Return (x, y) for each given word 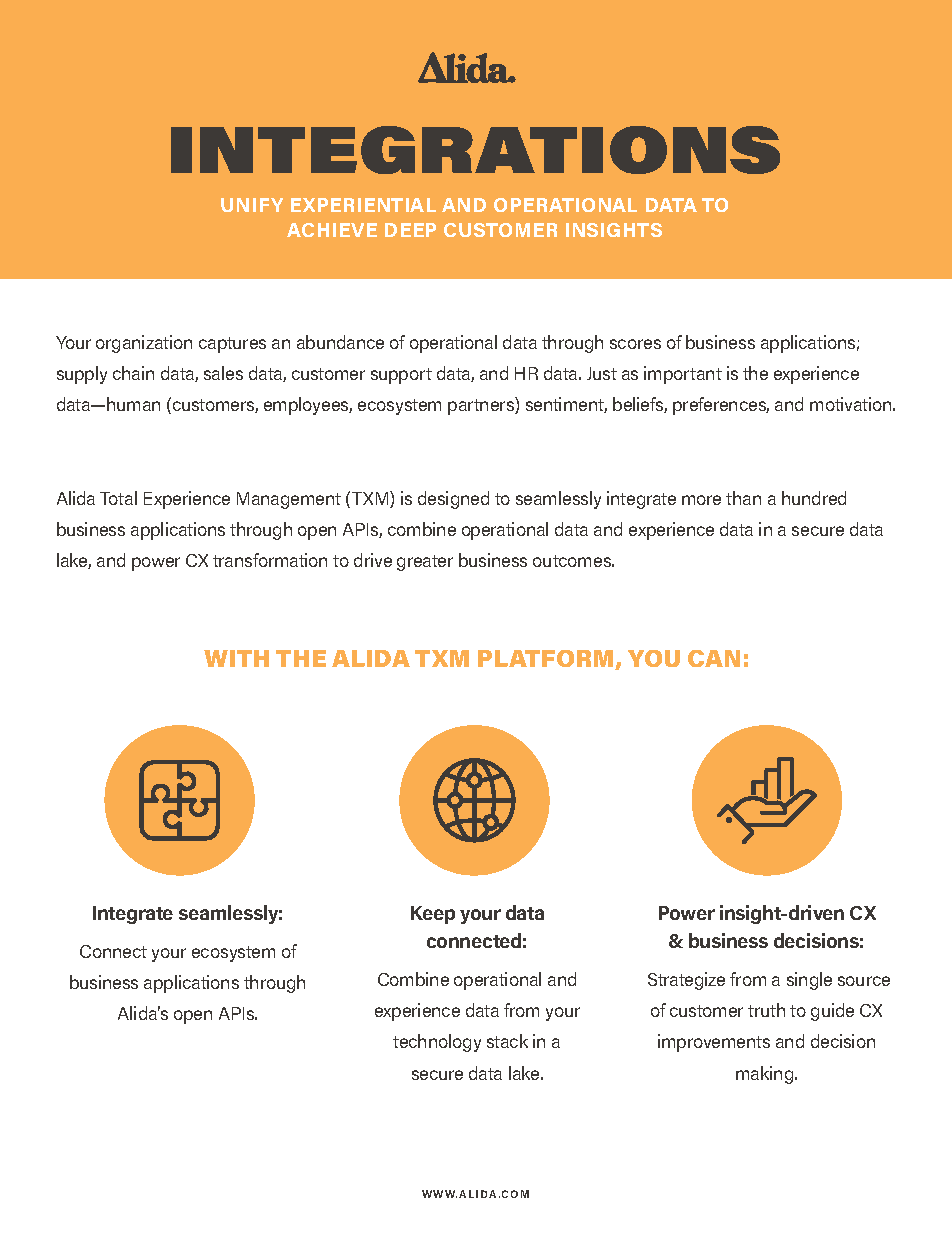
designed (453, 500)
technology (437, 1043)
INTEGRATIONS (475, 150)
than (743, 498)
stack (507, 1041)
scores (635, 344)
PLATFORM (547, 660)
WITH (236, 658)
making (766, 1075)
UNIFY (252, 205)
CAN (714, 658)
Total (118, 498)
